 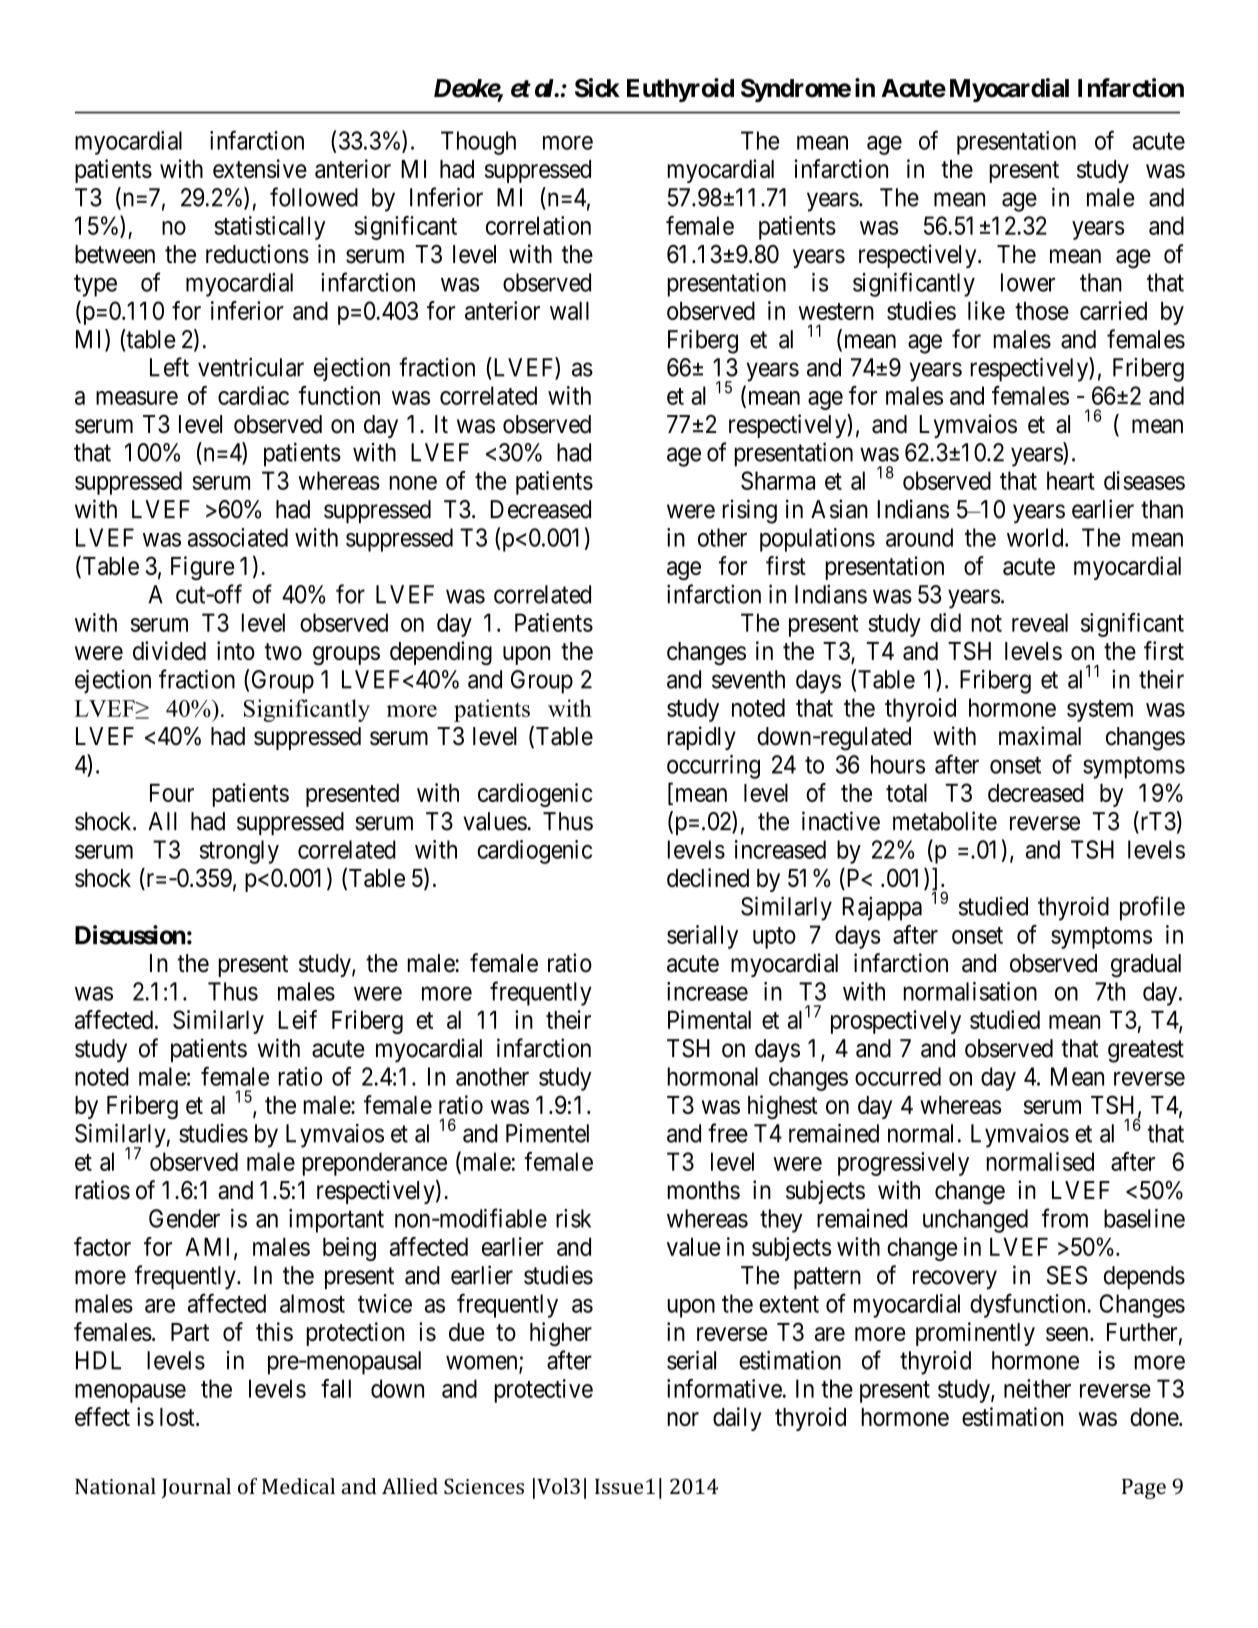 What do you see at coordinates (597, 88) in the image?
I see `Sick` at bounding box center [597, 88].
